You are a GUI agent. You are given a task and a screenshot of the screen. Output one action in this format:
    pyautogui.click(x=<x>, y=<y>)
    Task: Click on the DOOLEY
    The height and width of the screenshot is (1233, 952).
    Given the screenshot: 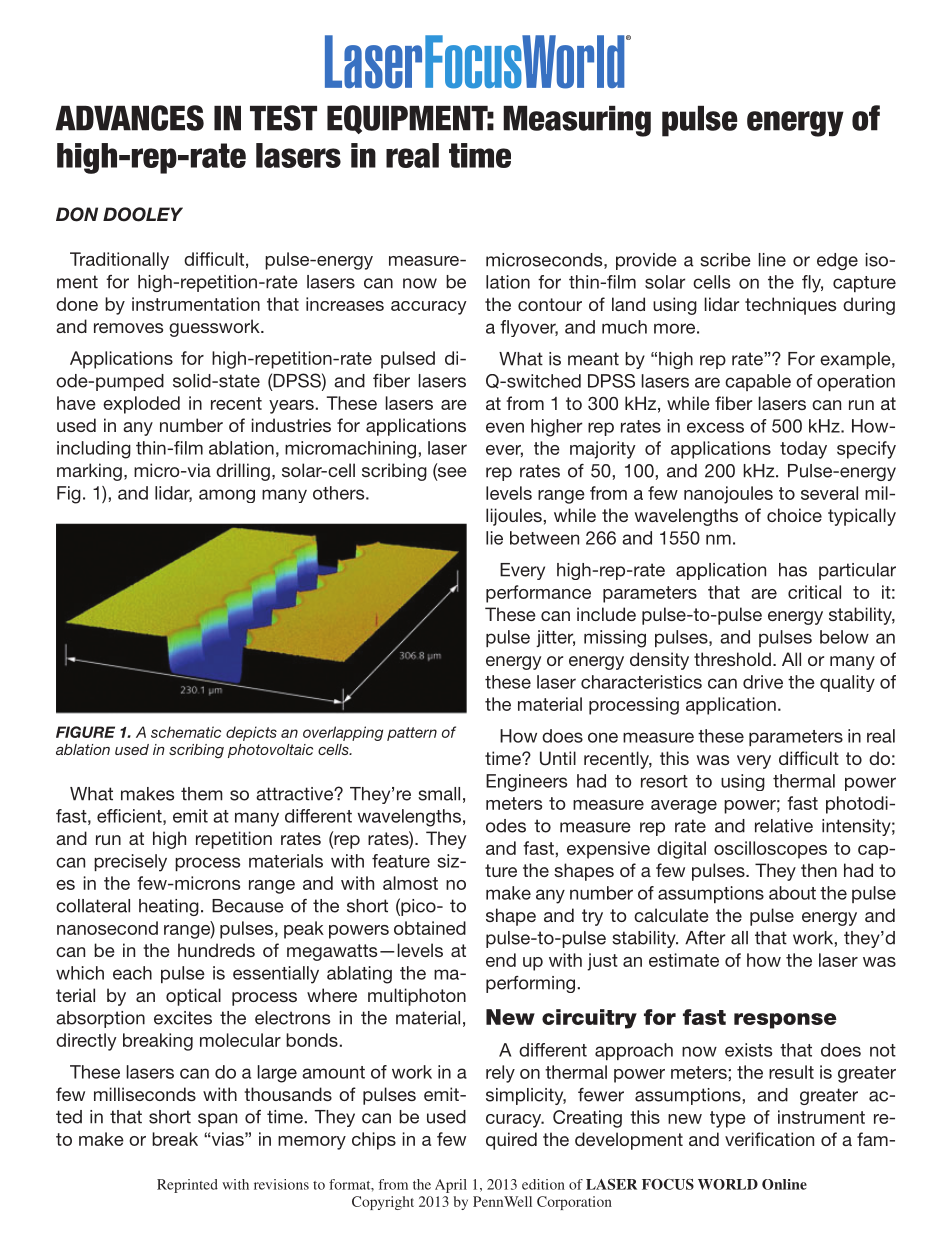 What is the action you would take?
    pyautogui.click(x=143, y=214)
